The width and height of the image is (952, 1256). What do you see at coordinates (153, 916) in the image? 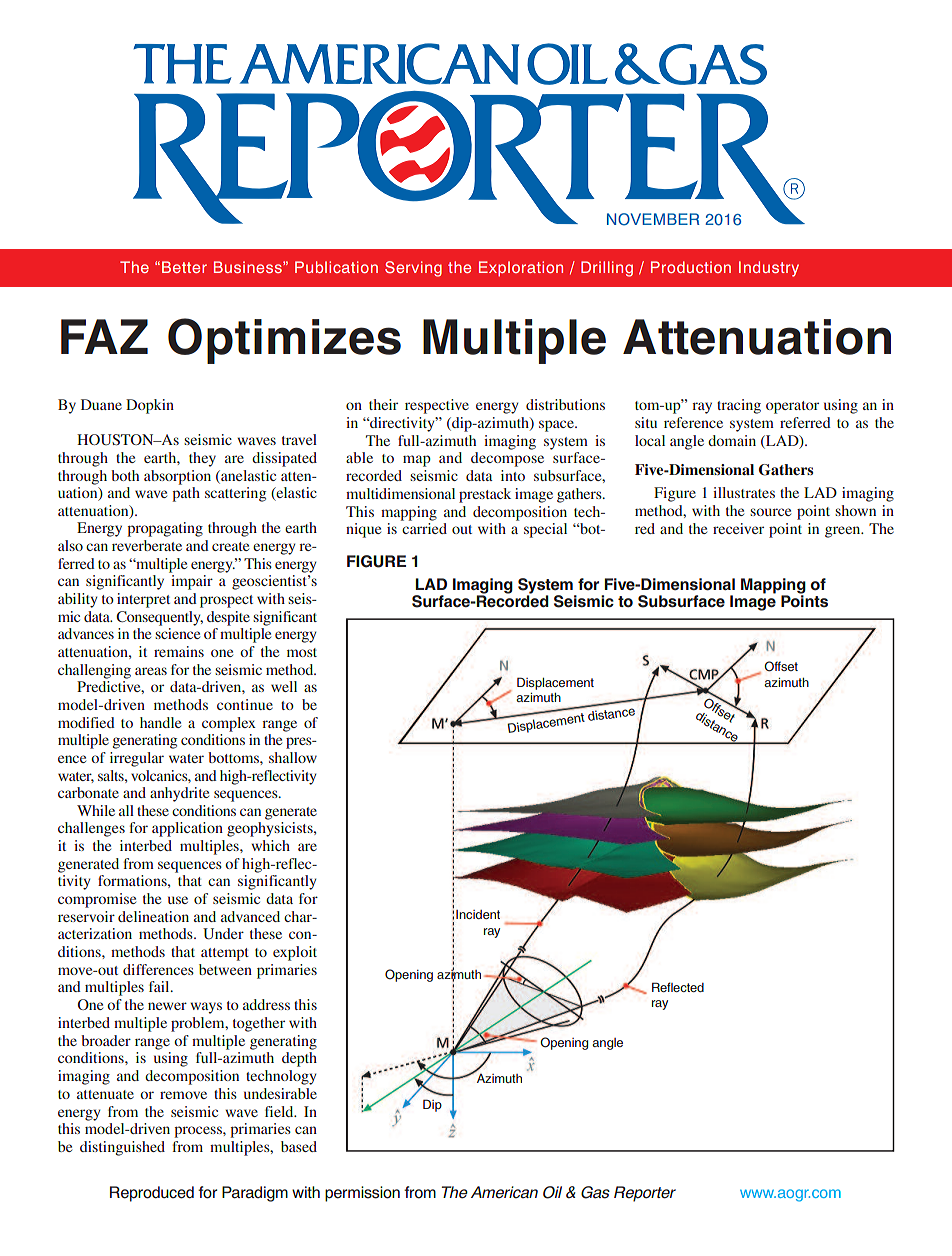
I see `delineation` at bounding box center [153, 916].
